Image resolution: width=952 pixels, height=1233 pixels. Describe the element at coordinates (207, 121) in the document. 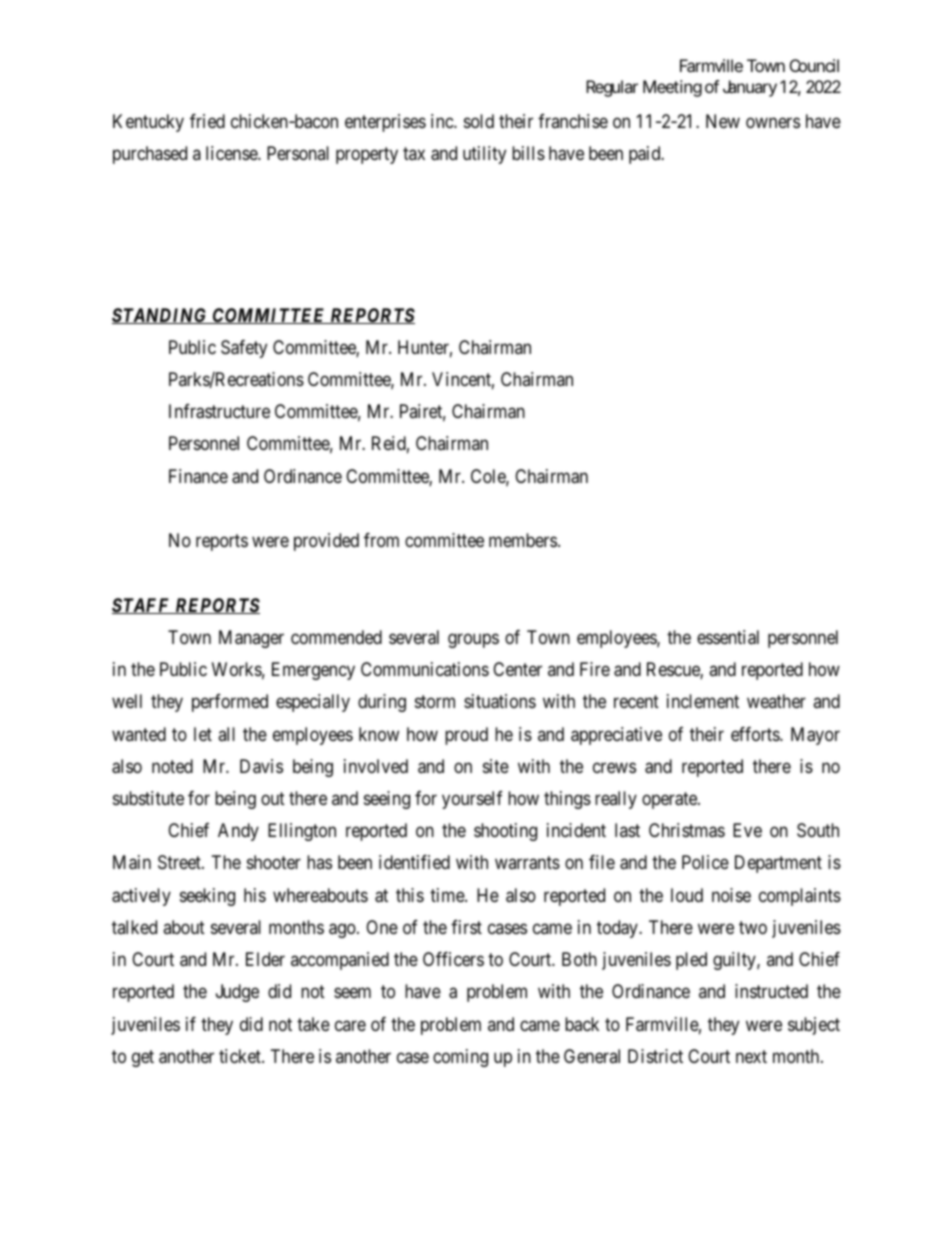

I see `fried` at that location.
